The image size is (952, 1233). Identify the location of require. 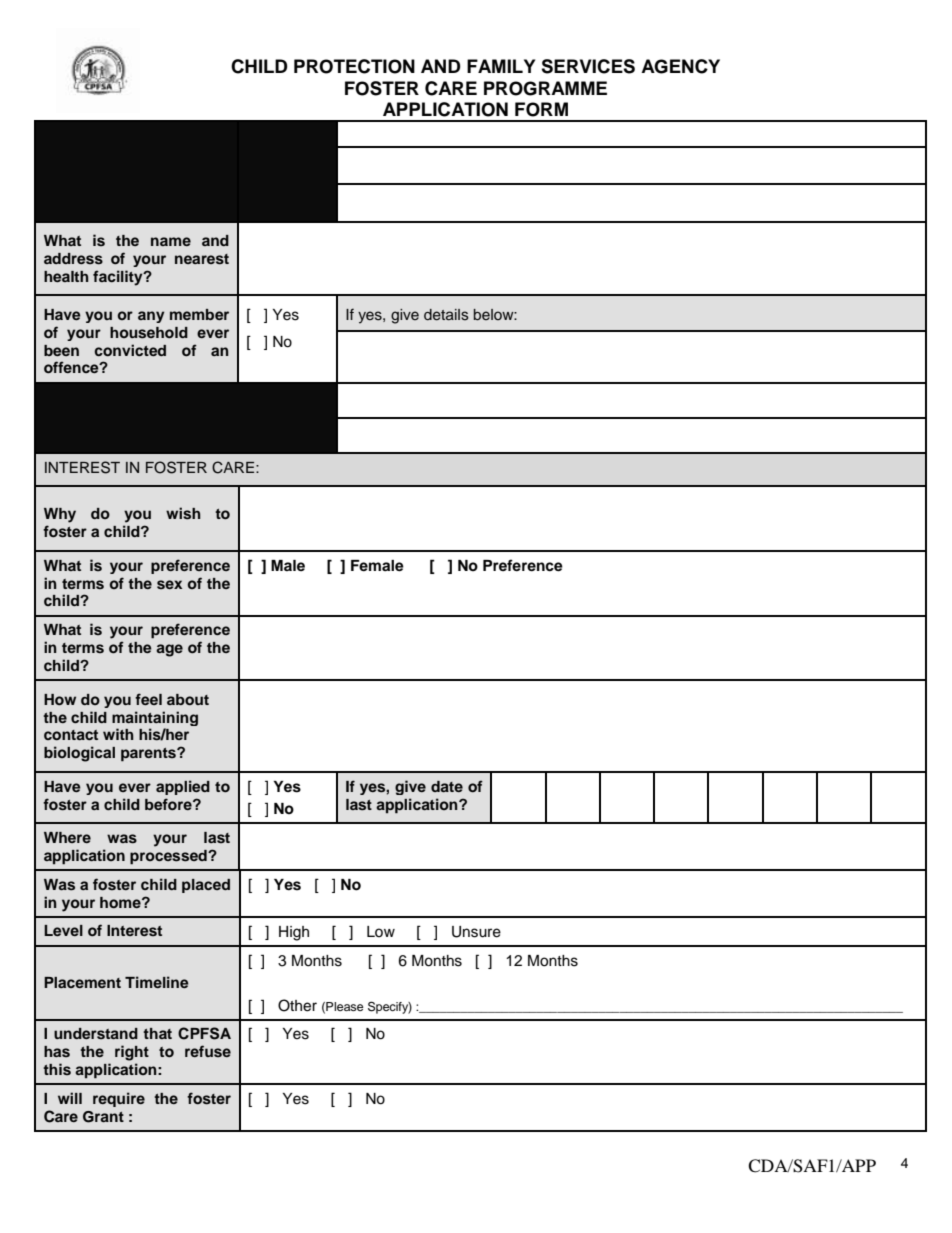
(119, 1099).
